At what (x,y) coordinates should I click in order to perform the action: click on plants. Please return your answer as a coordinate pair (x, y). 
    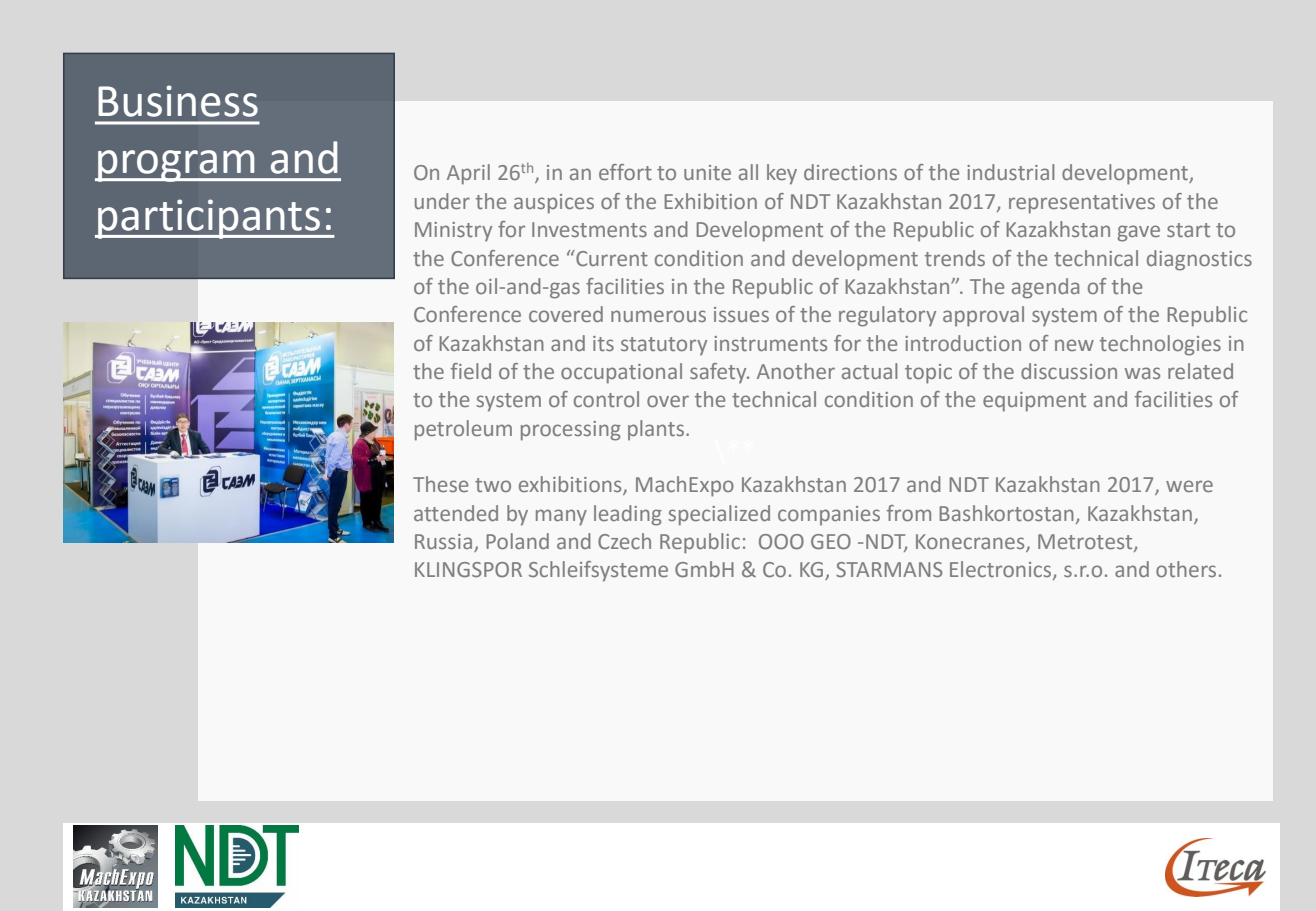
    Looking at the image, I should click on (657, 430).
